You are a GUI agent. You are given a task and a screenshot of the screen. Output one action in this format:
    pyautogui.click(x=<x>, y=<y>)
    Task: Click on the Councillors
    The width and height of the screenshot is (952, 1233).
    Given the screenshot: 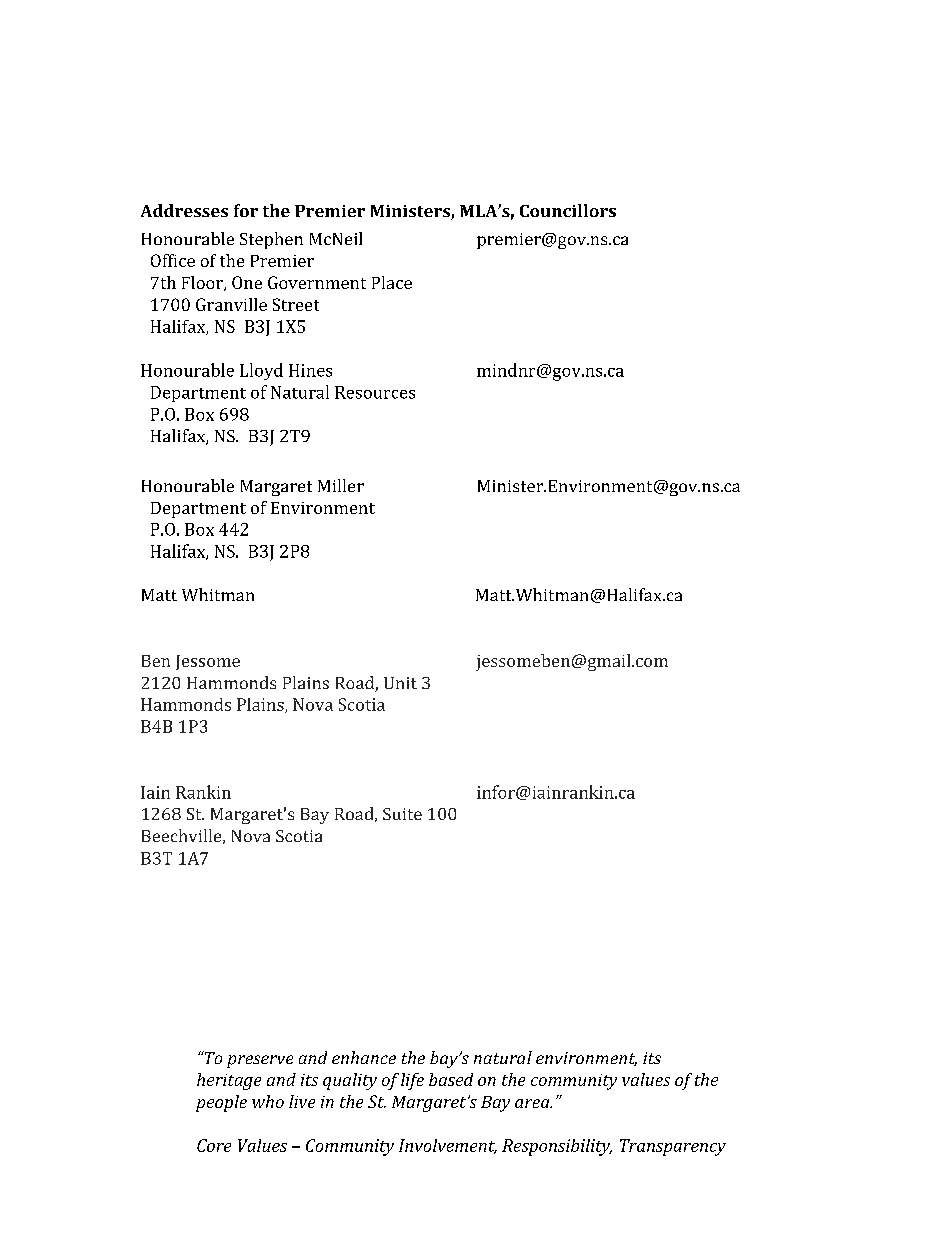 What is the action you would take?
    pyautogui.click(x=568, y=210)
